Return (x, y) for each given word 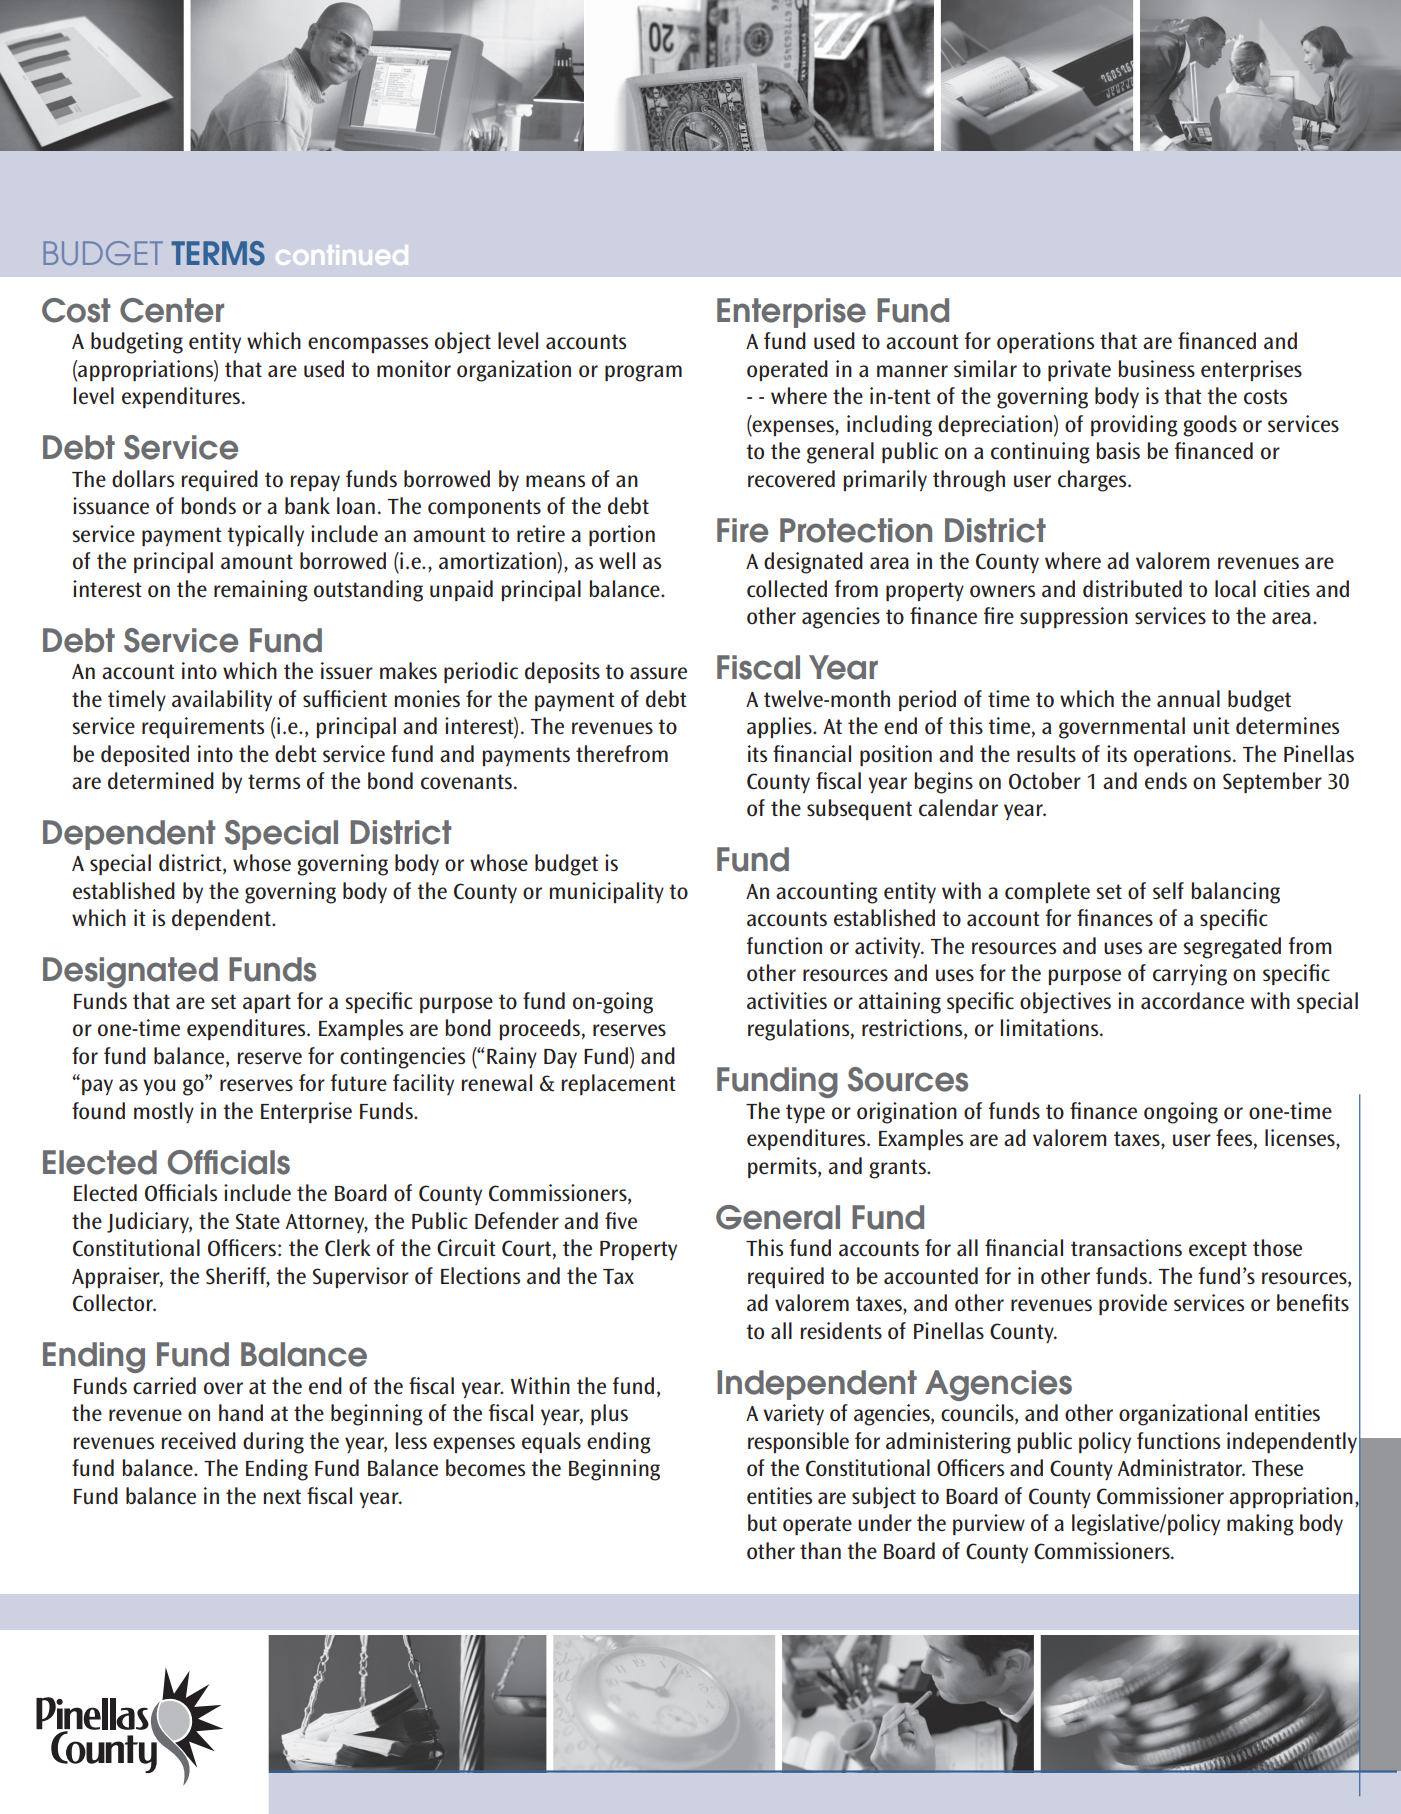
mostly (164, 1112)
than (820, 1551)
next (282, 1497)
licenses (1301, 1139)
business (1157, 369)
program (643, 373)
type (805, 1113)
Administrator (1181, 1468)
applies (780, 727)
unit (1211, 725)
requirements (203, 727)
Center (172, 310)
